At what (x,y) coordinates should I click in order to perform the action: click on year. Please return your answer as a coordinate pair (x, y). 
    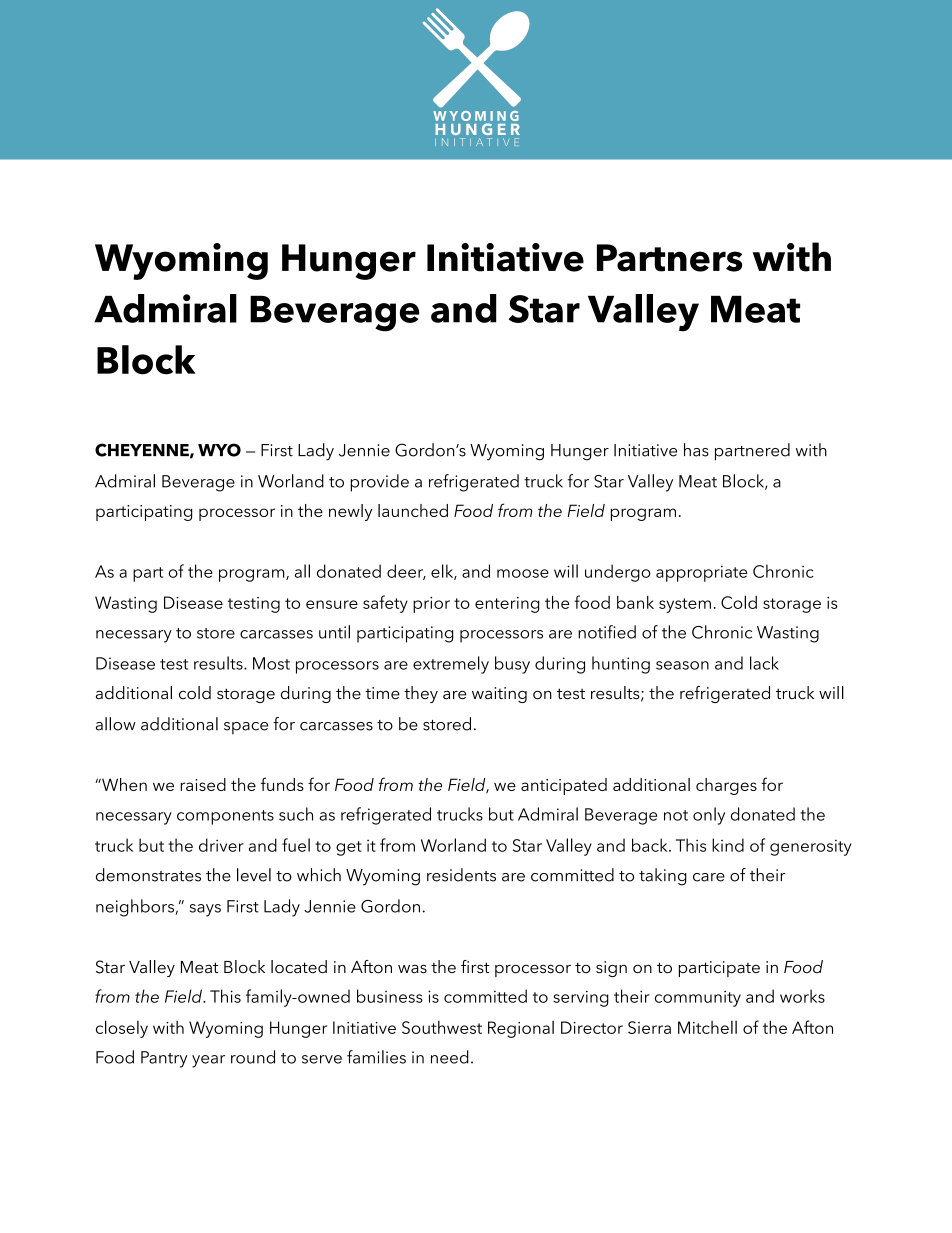
    Looking at the image, I should click on (208, 1061).
